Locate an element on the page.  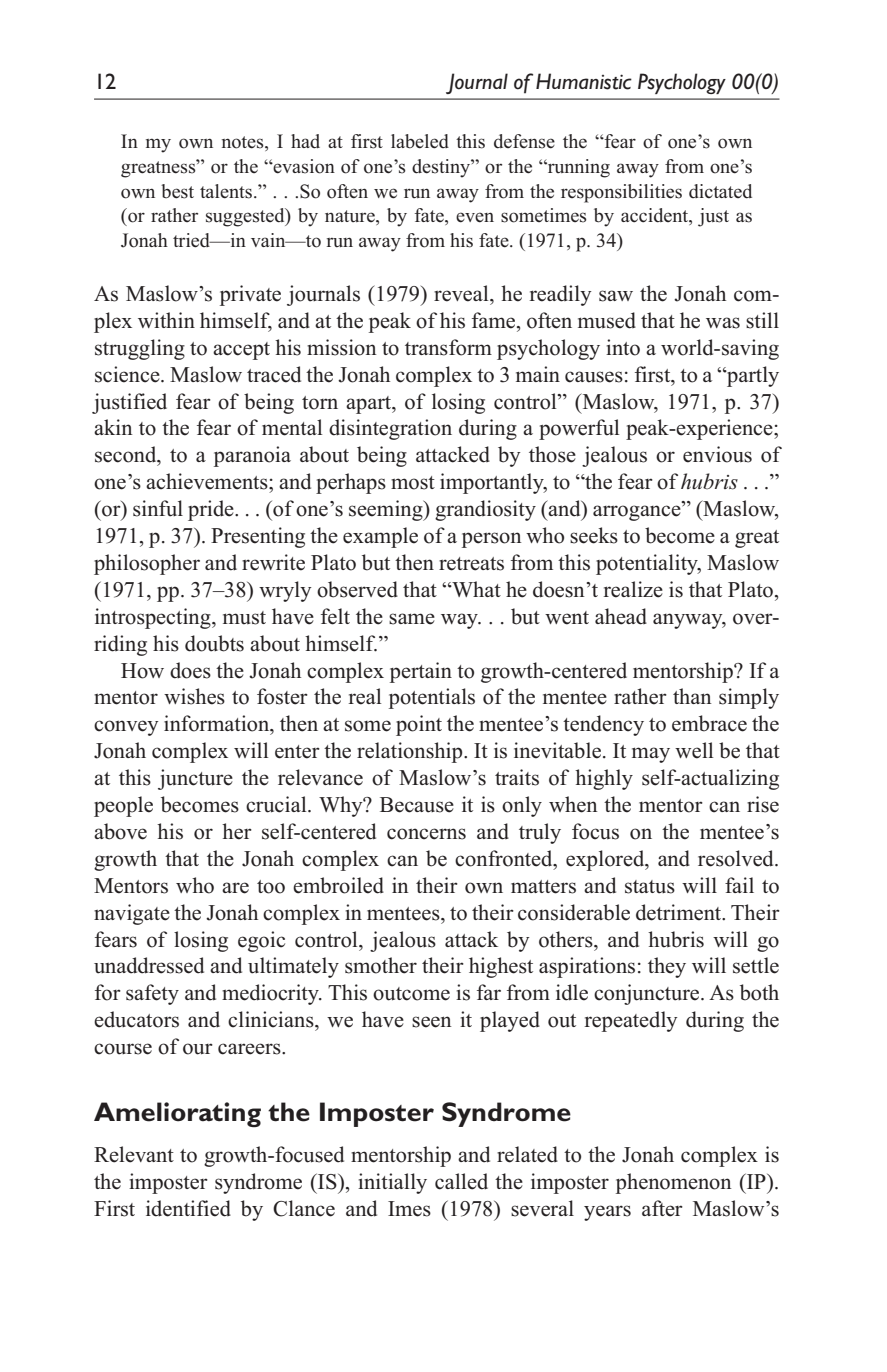
most is located at coordinates (413, 483).
